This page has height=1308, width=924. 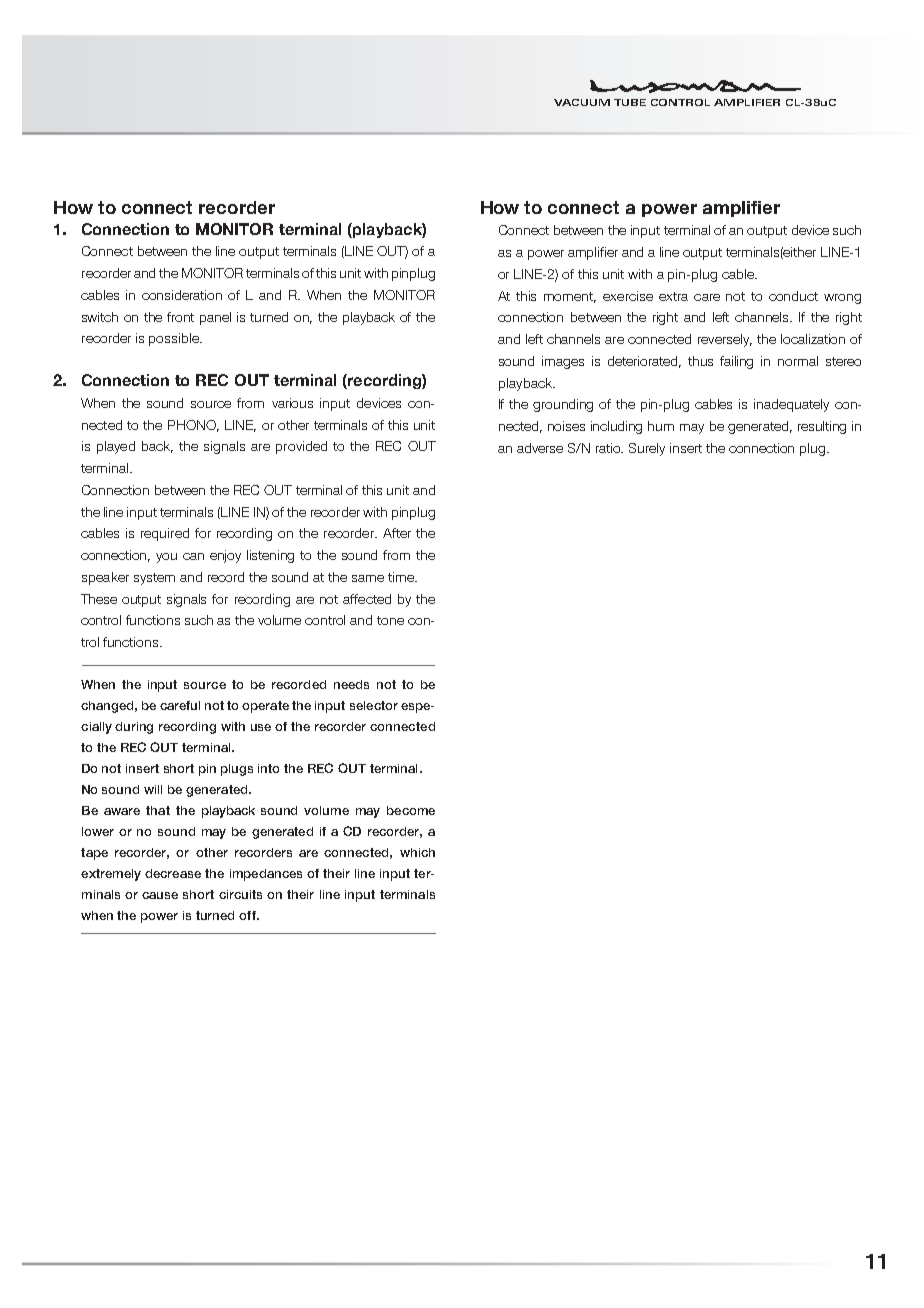 I want to click on moment, so click(x=570, y=297).
